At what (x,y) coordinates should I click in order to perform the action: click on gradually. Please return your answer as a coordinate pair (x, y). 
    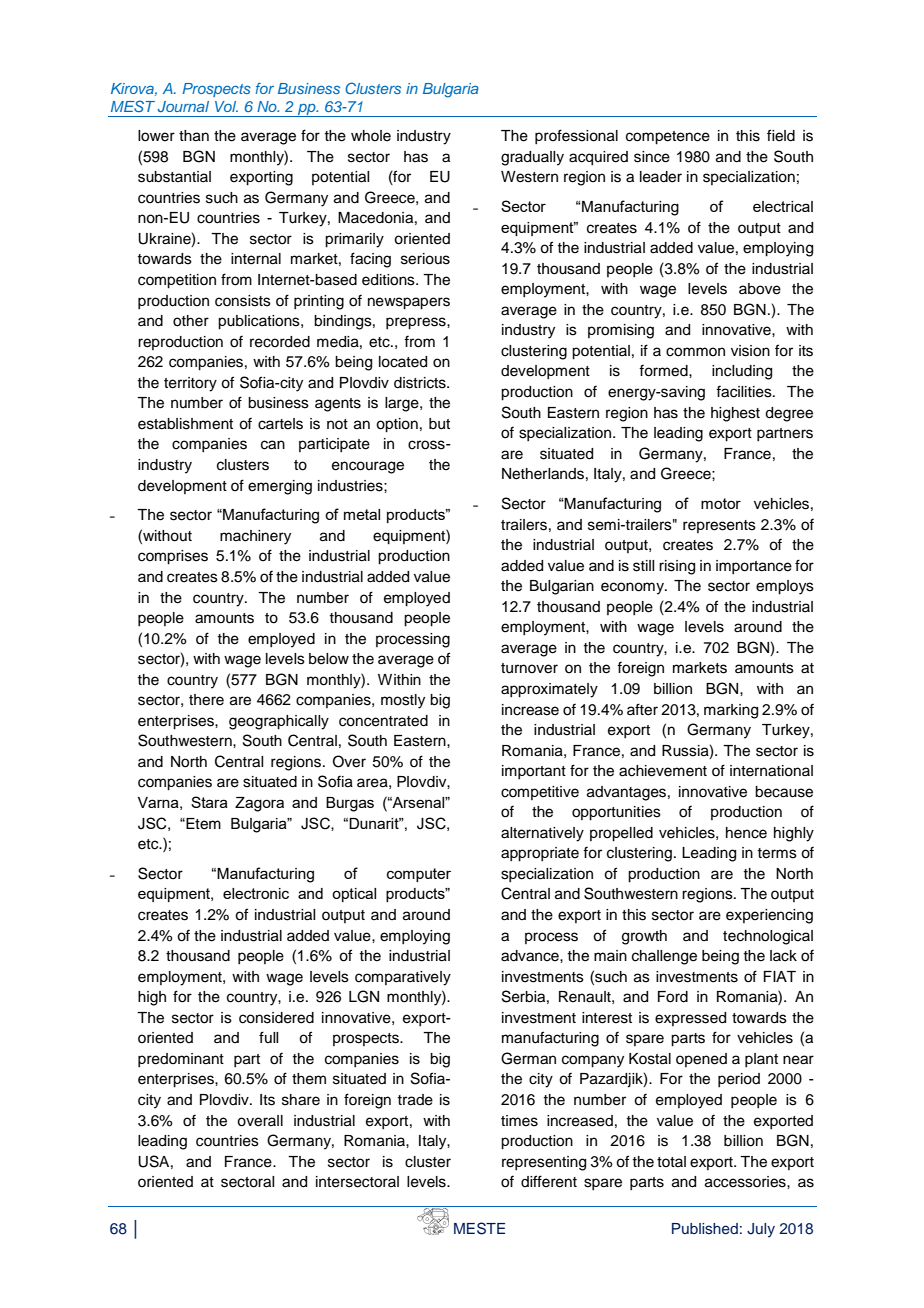
    Looking at the image, I should click on (532, 158).
